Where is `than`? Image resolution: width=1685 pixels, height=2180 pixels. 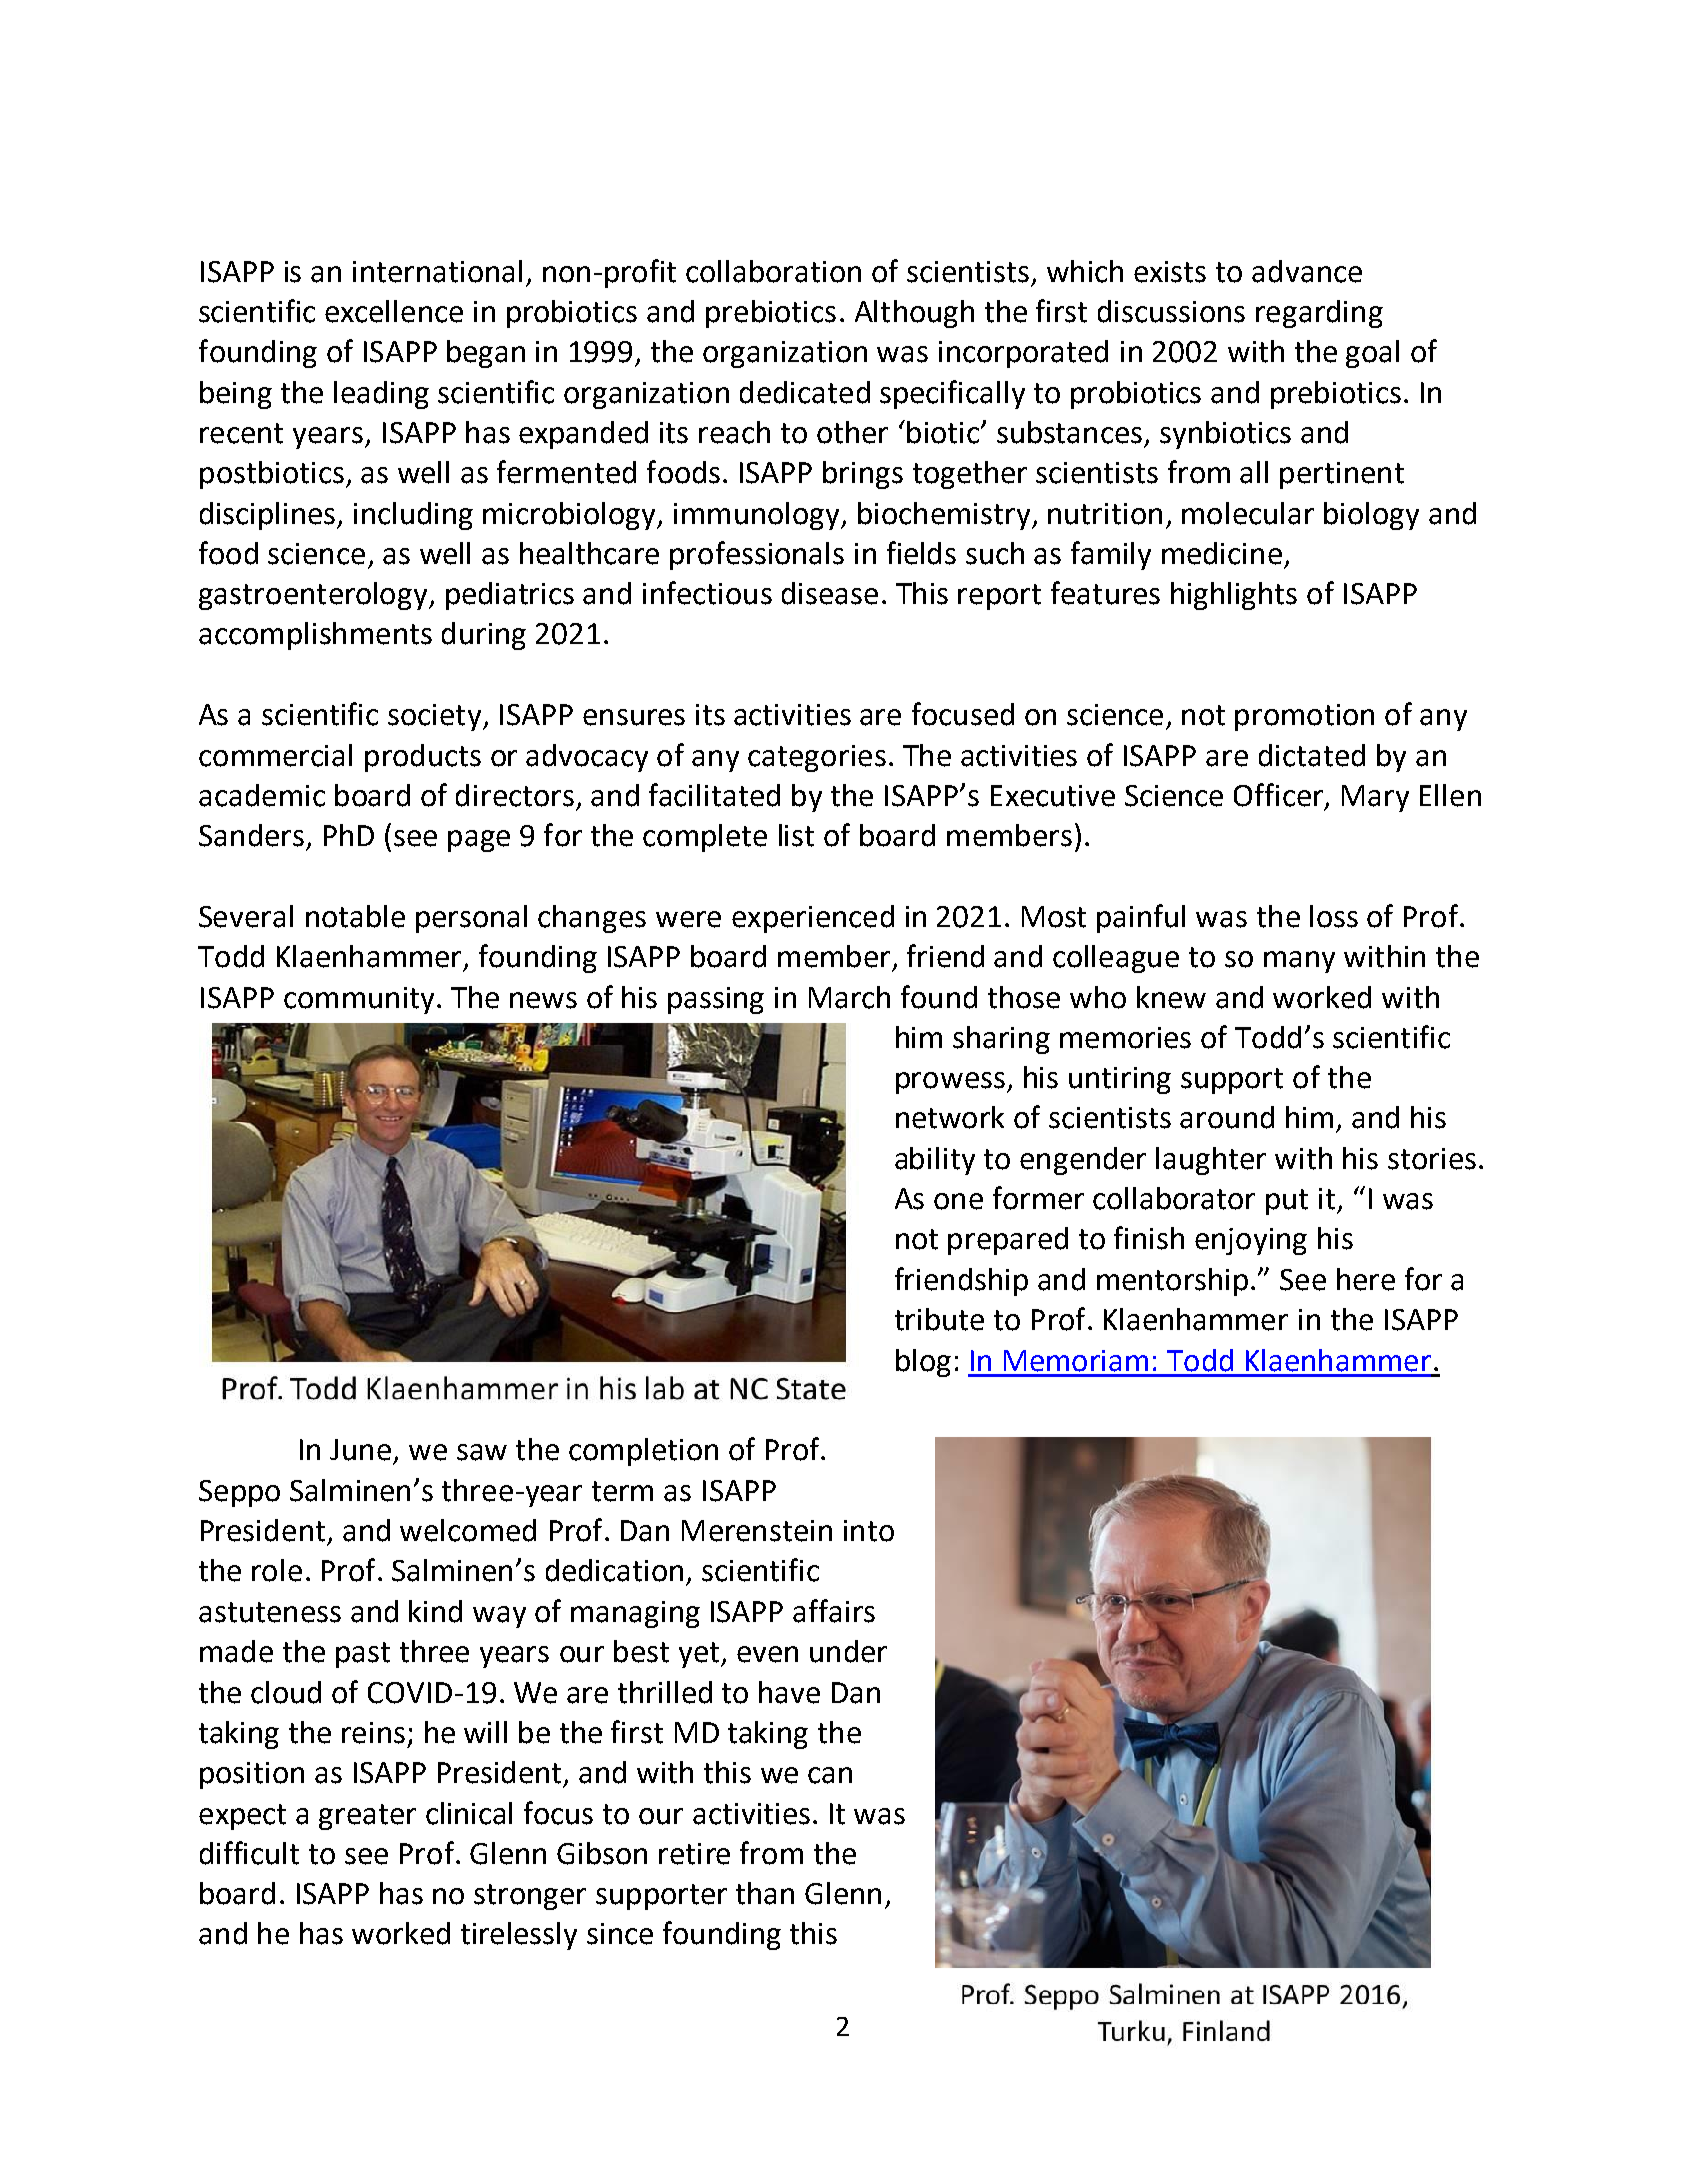
than is located at coordinates (765, 1893).
